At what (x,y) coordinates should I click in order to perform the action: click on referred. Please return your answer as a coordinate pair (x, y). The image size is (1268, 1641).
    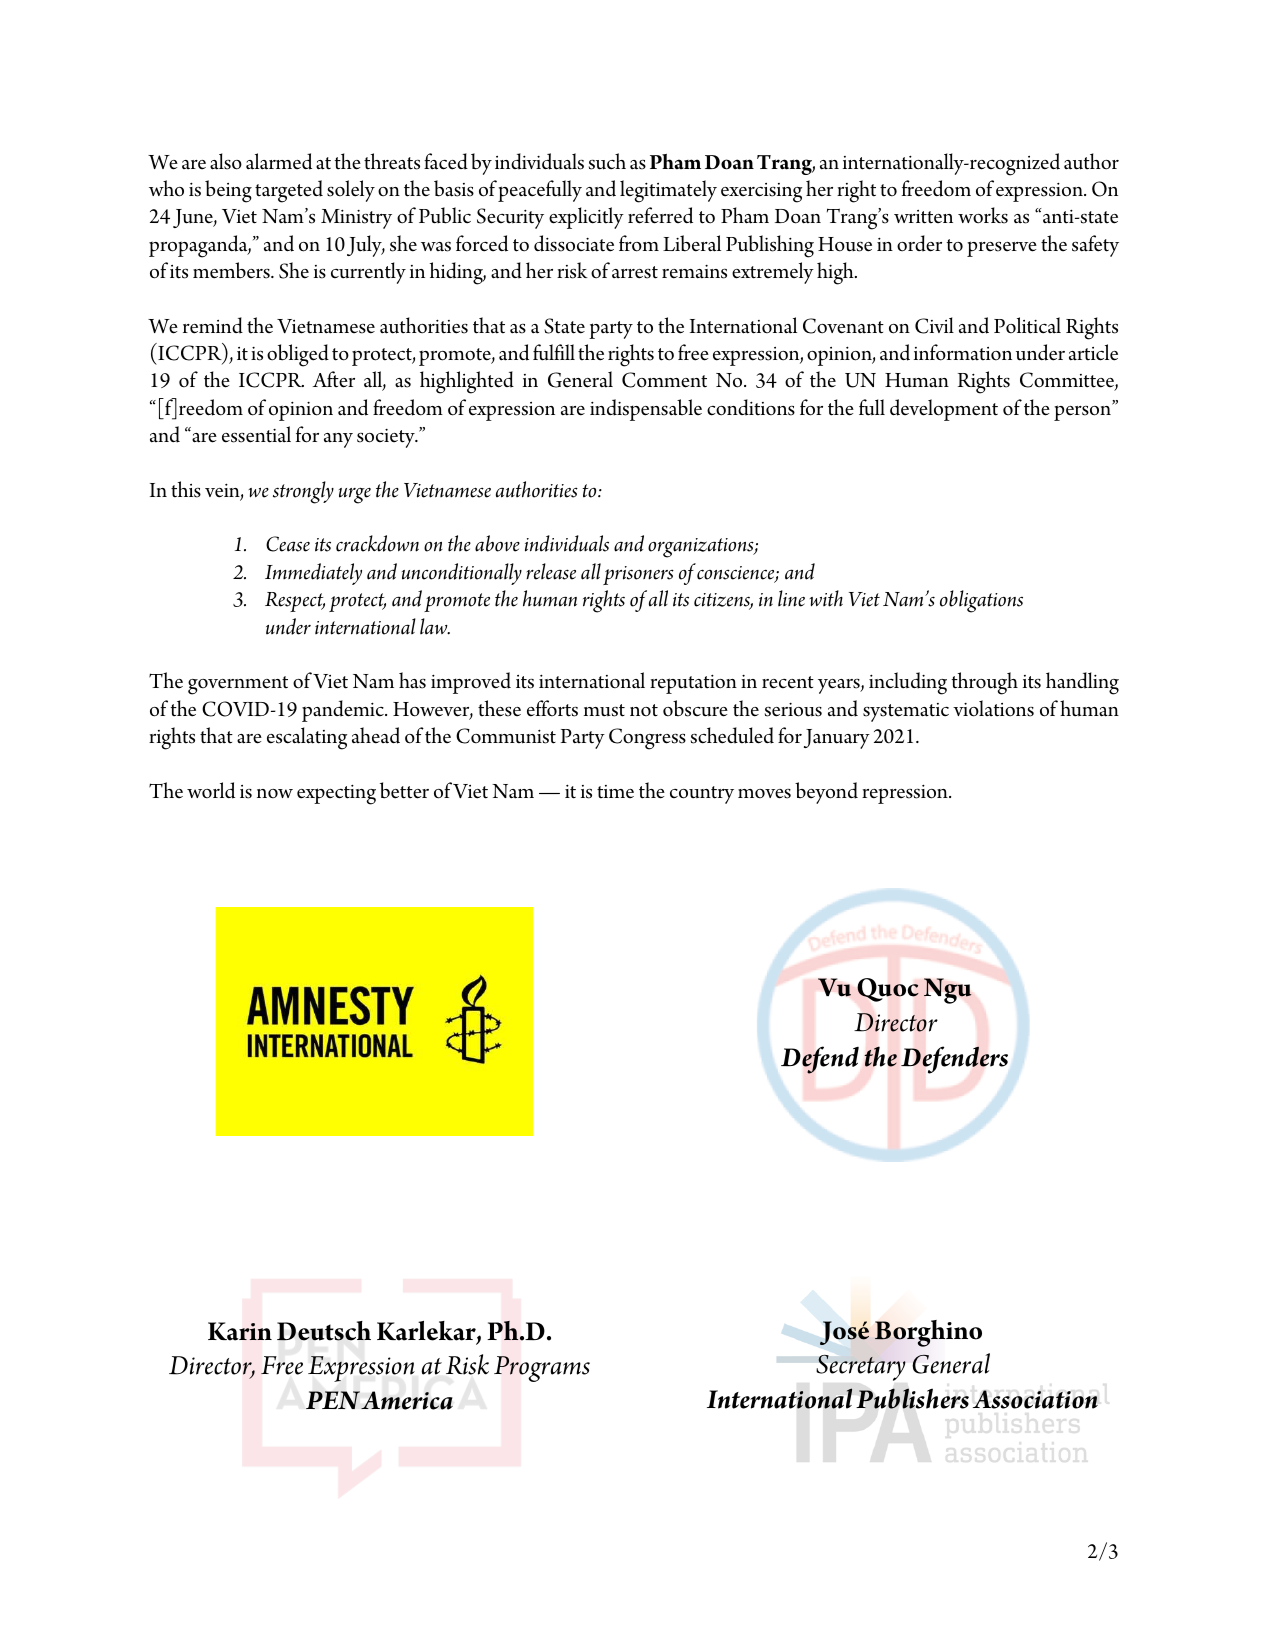
    Looking at the image, I should click on (660, 215).
